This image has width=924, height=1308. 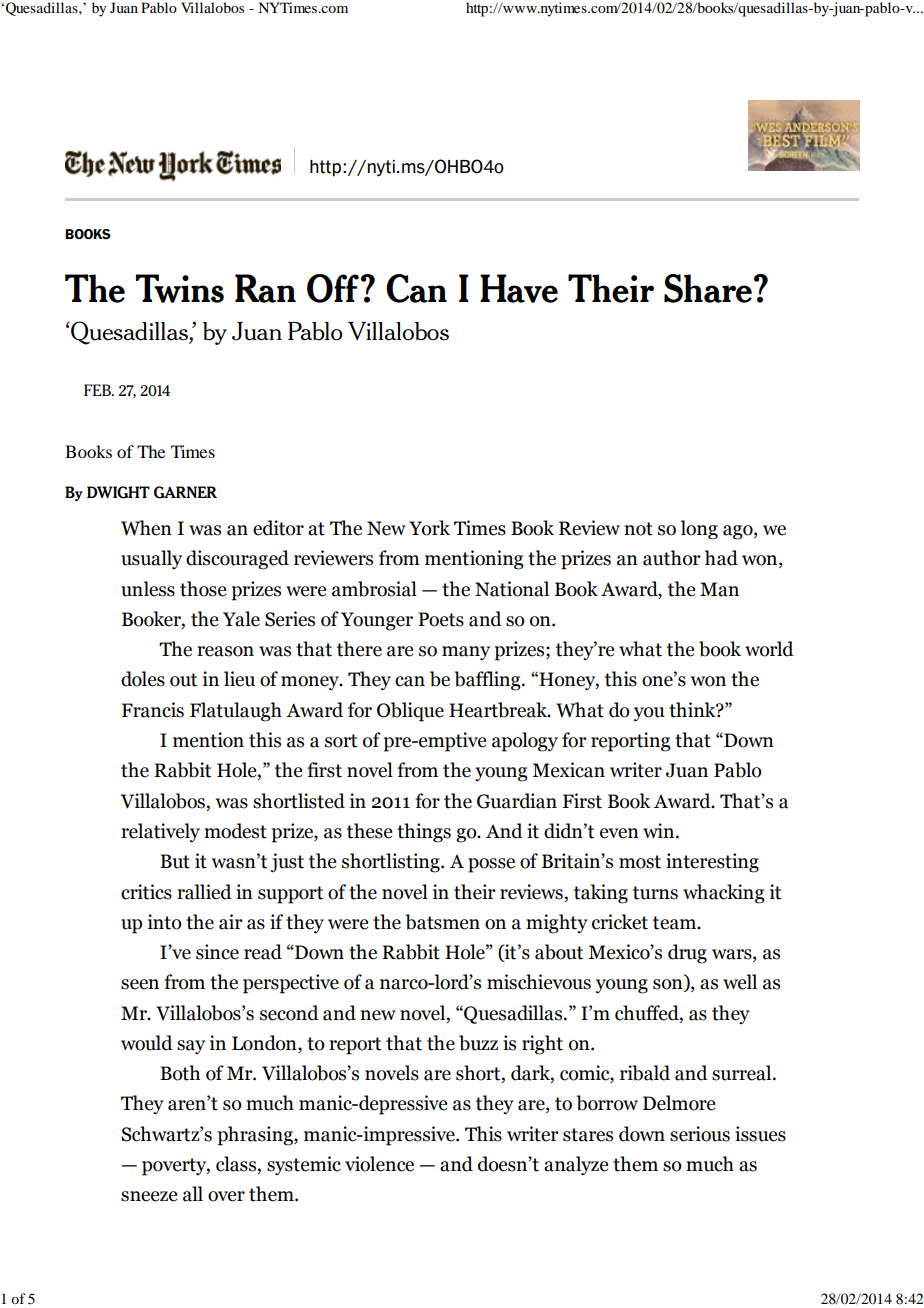 I want to click on Share, so click(x=708, y=288).
